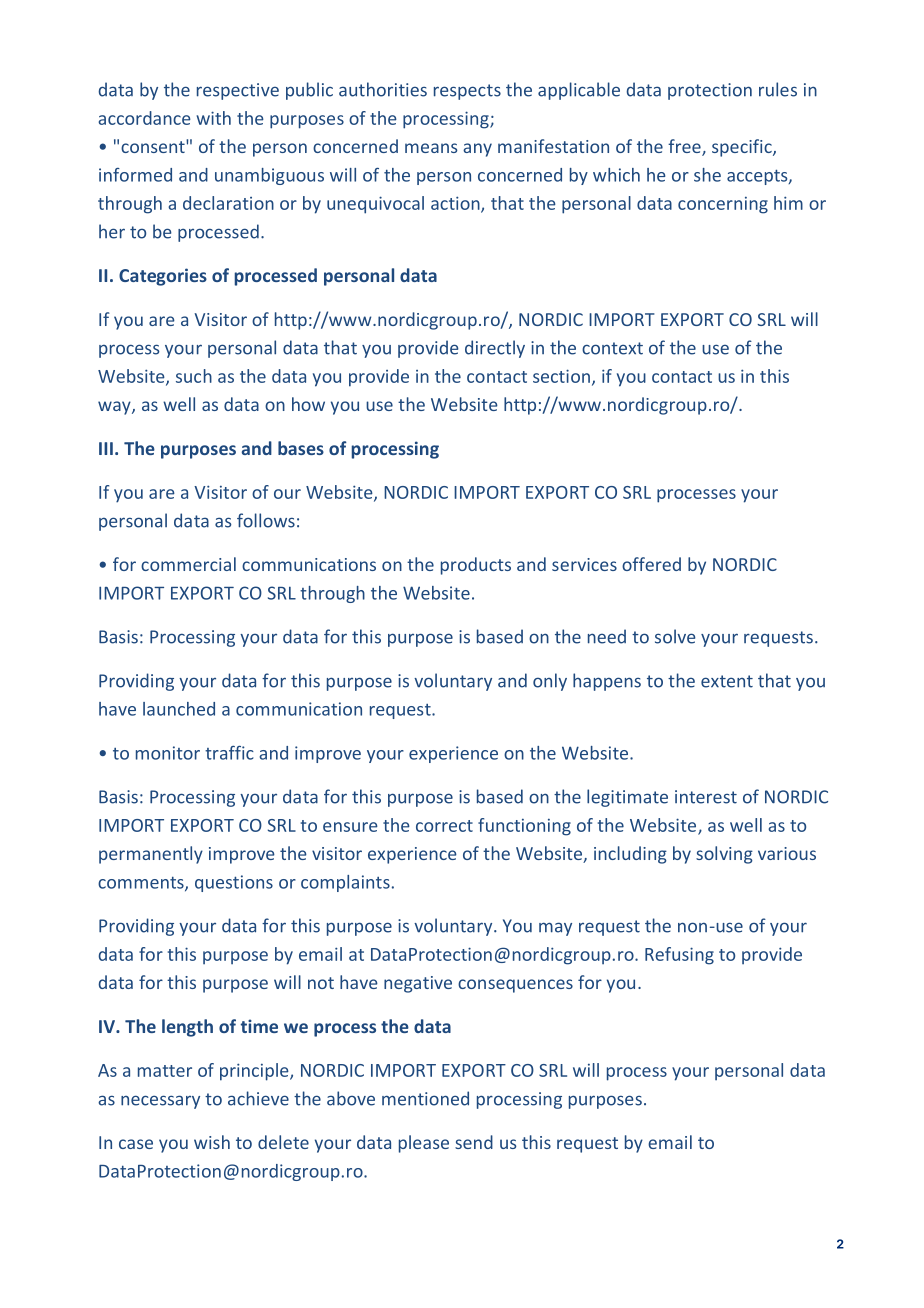  What do you see at coordinates (612, 348) in the screenshot?
I see `context` at bounding box center [612, 348].
